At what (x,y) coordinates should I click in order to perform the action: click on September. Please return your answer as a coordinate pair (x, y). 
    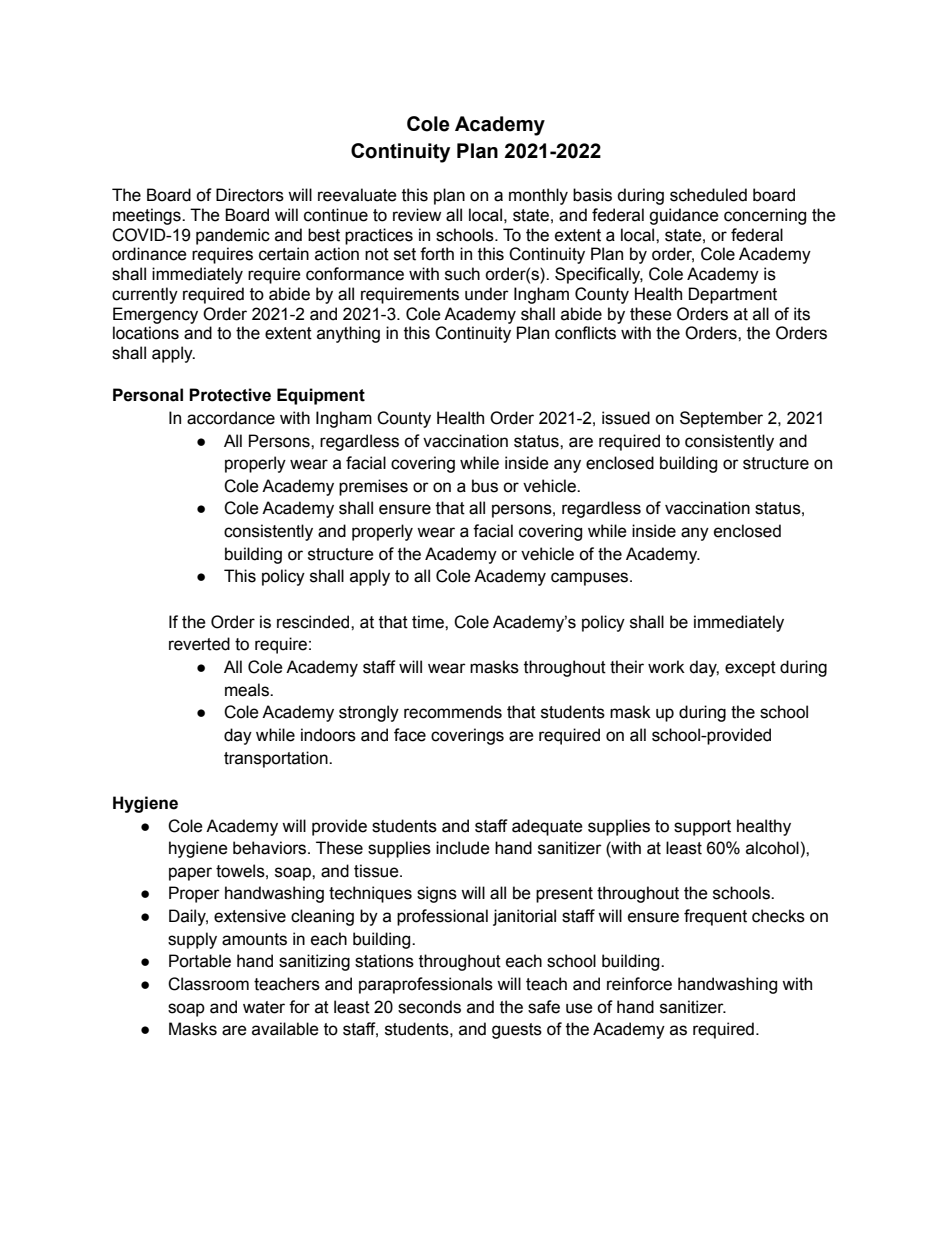
    Looking at the image, I should click on (721, 419).
